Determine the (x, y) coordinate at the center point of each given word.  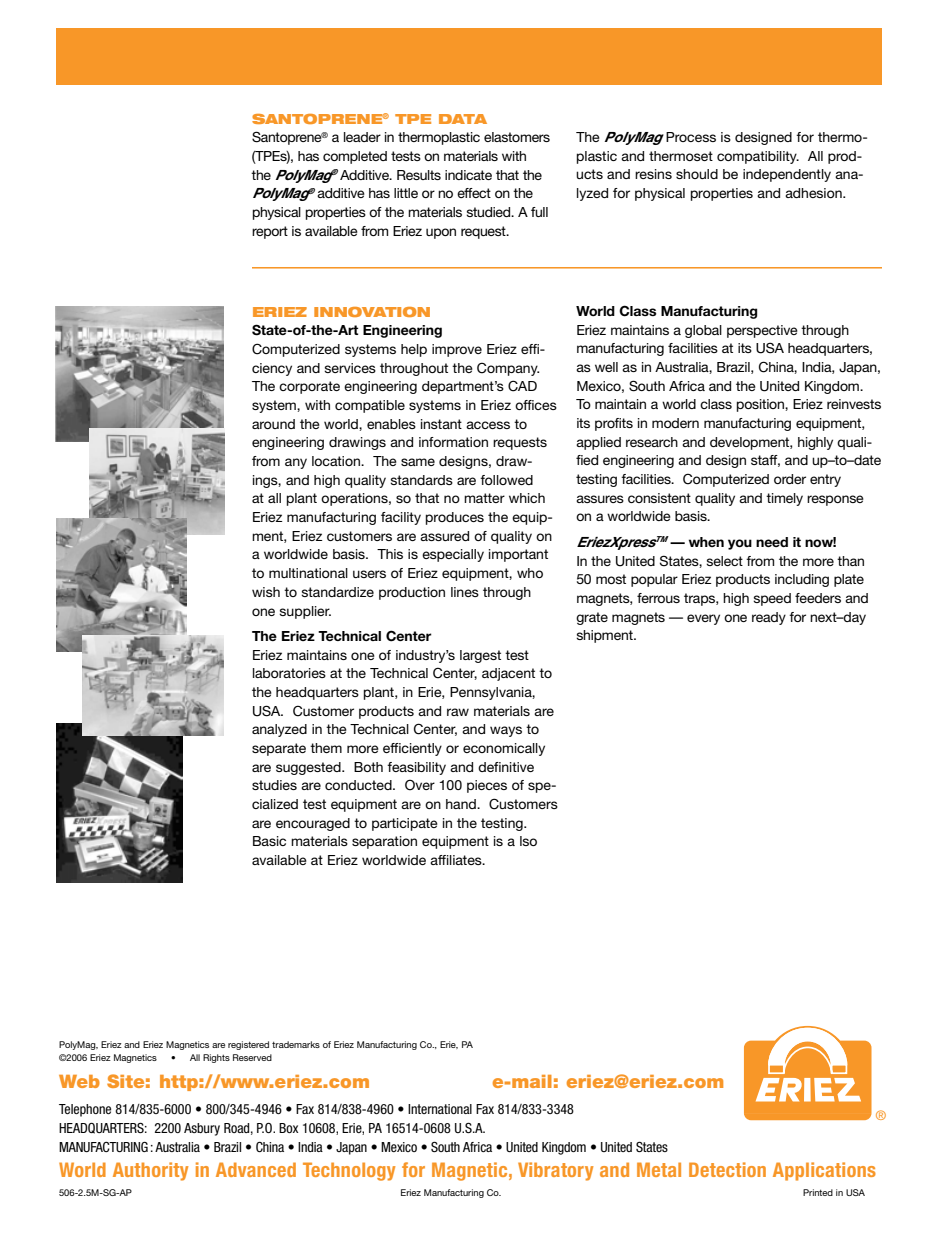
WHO (530, 573)
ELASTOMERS (517, 137)
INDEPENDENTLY (787, 175)
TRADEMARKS (296, 1044)
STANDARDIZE (337, 592)
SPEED (772, 599)
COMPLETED (355, 157)
